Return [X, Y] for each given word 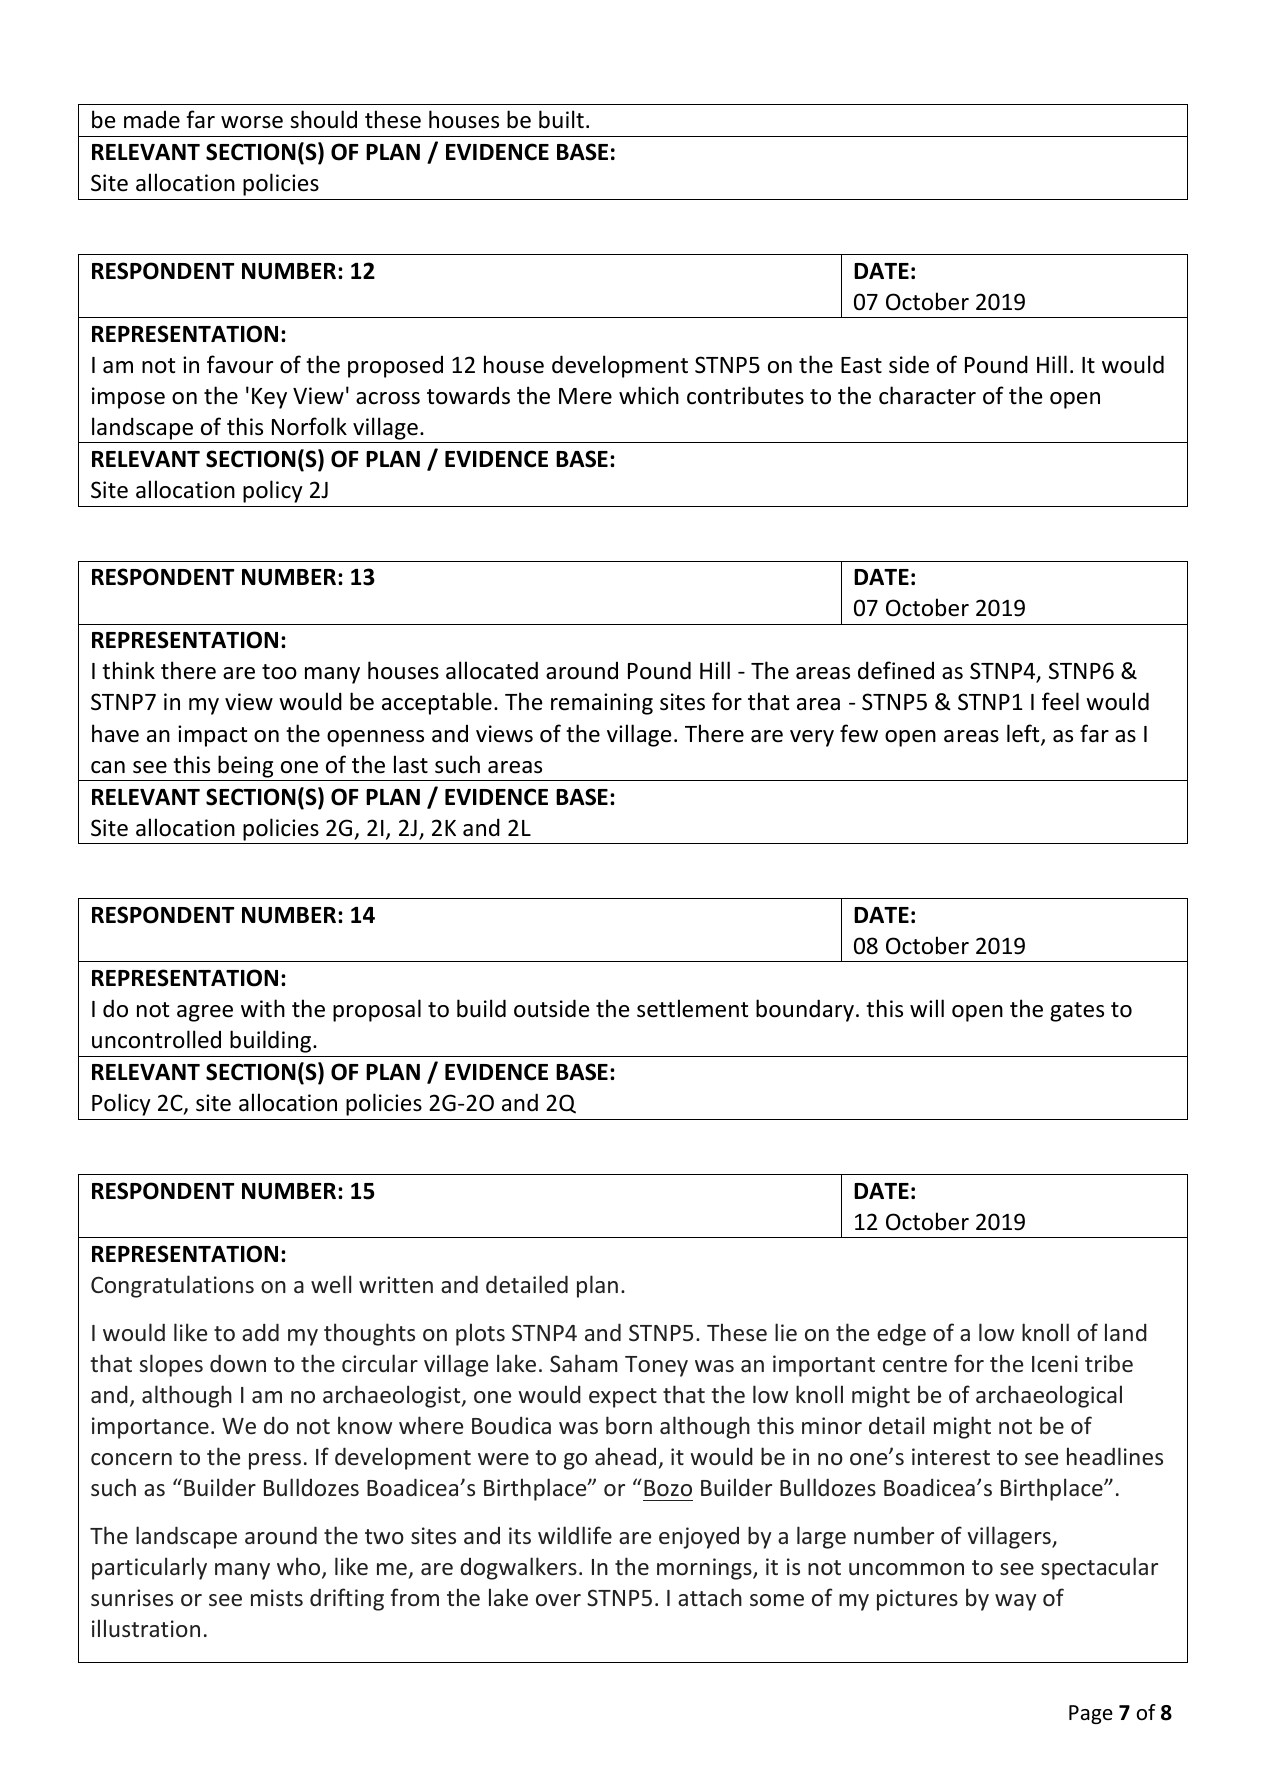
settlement [692, 1008]
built [561, 119]
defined [896, 670]
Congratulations [172, 1286]
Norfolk [309, 426]
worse [252, 122]
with [263, 1008]
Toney [656, 1366]
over [558, 1600]
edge [901, 1335]
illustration [146, 1628]
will [927, 1008]
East [861, 365]
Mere [585, 396]
